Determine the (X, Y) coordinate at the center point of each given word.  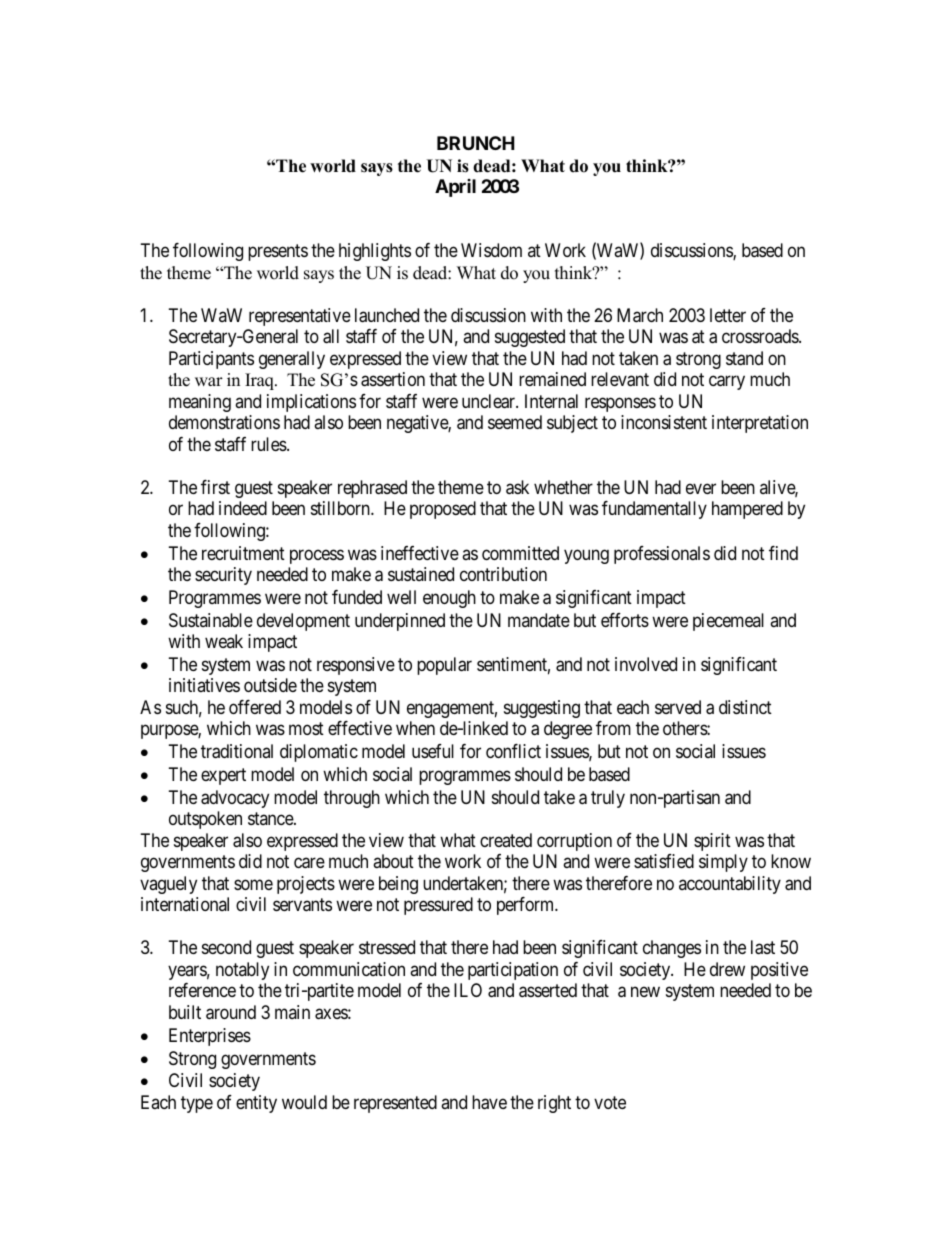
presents (278, 253)
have (489, 1102)
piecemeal (728, 622)
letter (728, 315)
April (455, 188)
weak (224, 641)
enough (449, 599)
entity (256, 1104)
